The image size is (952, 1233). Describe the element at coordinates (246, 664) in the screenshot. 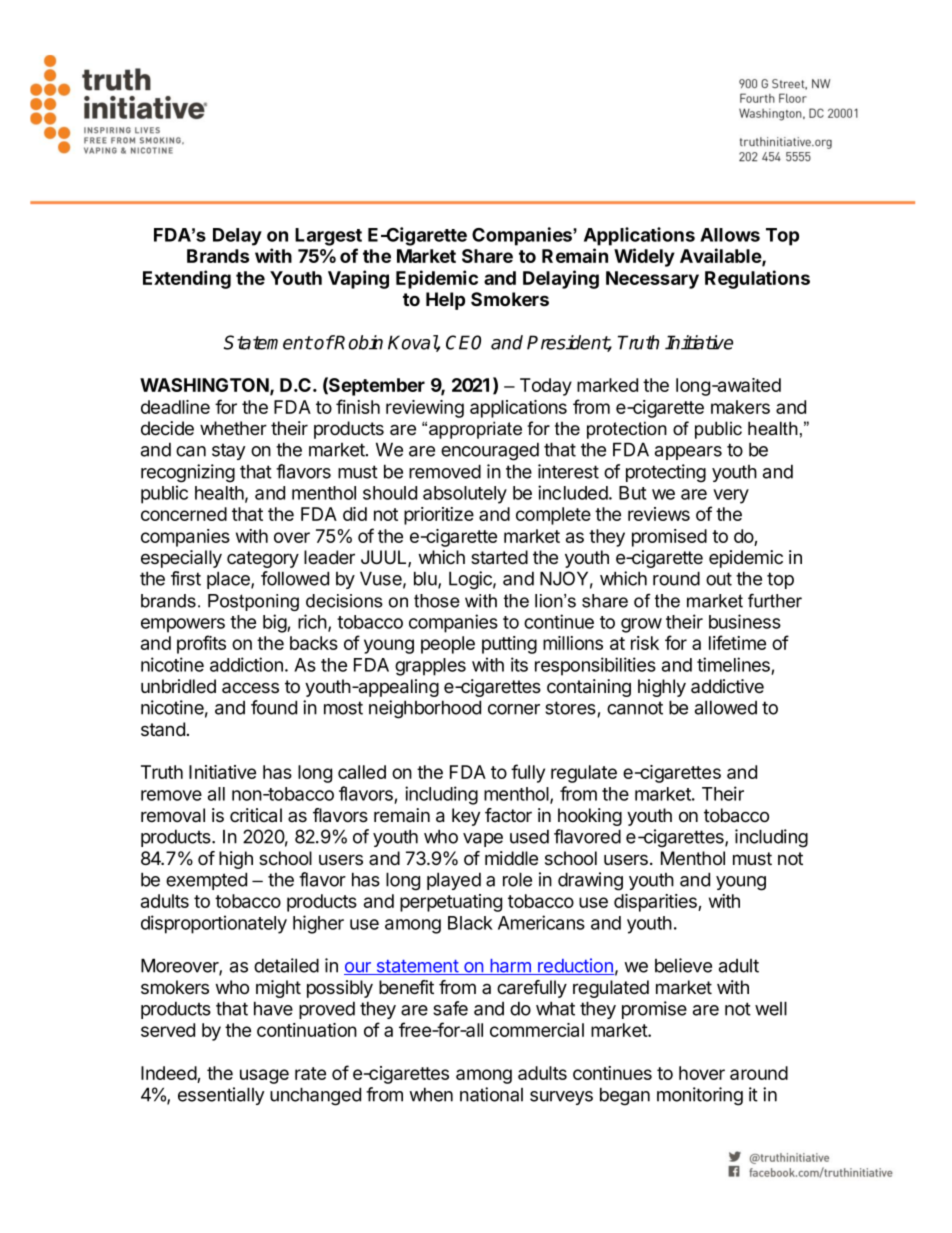

I see `addiction` at that location.
